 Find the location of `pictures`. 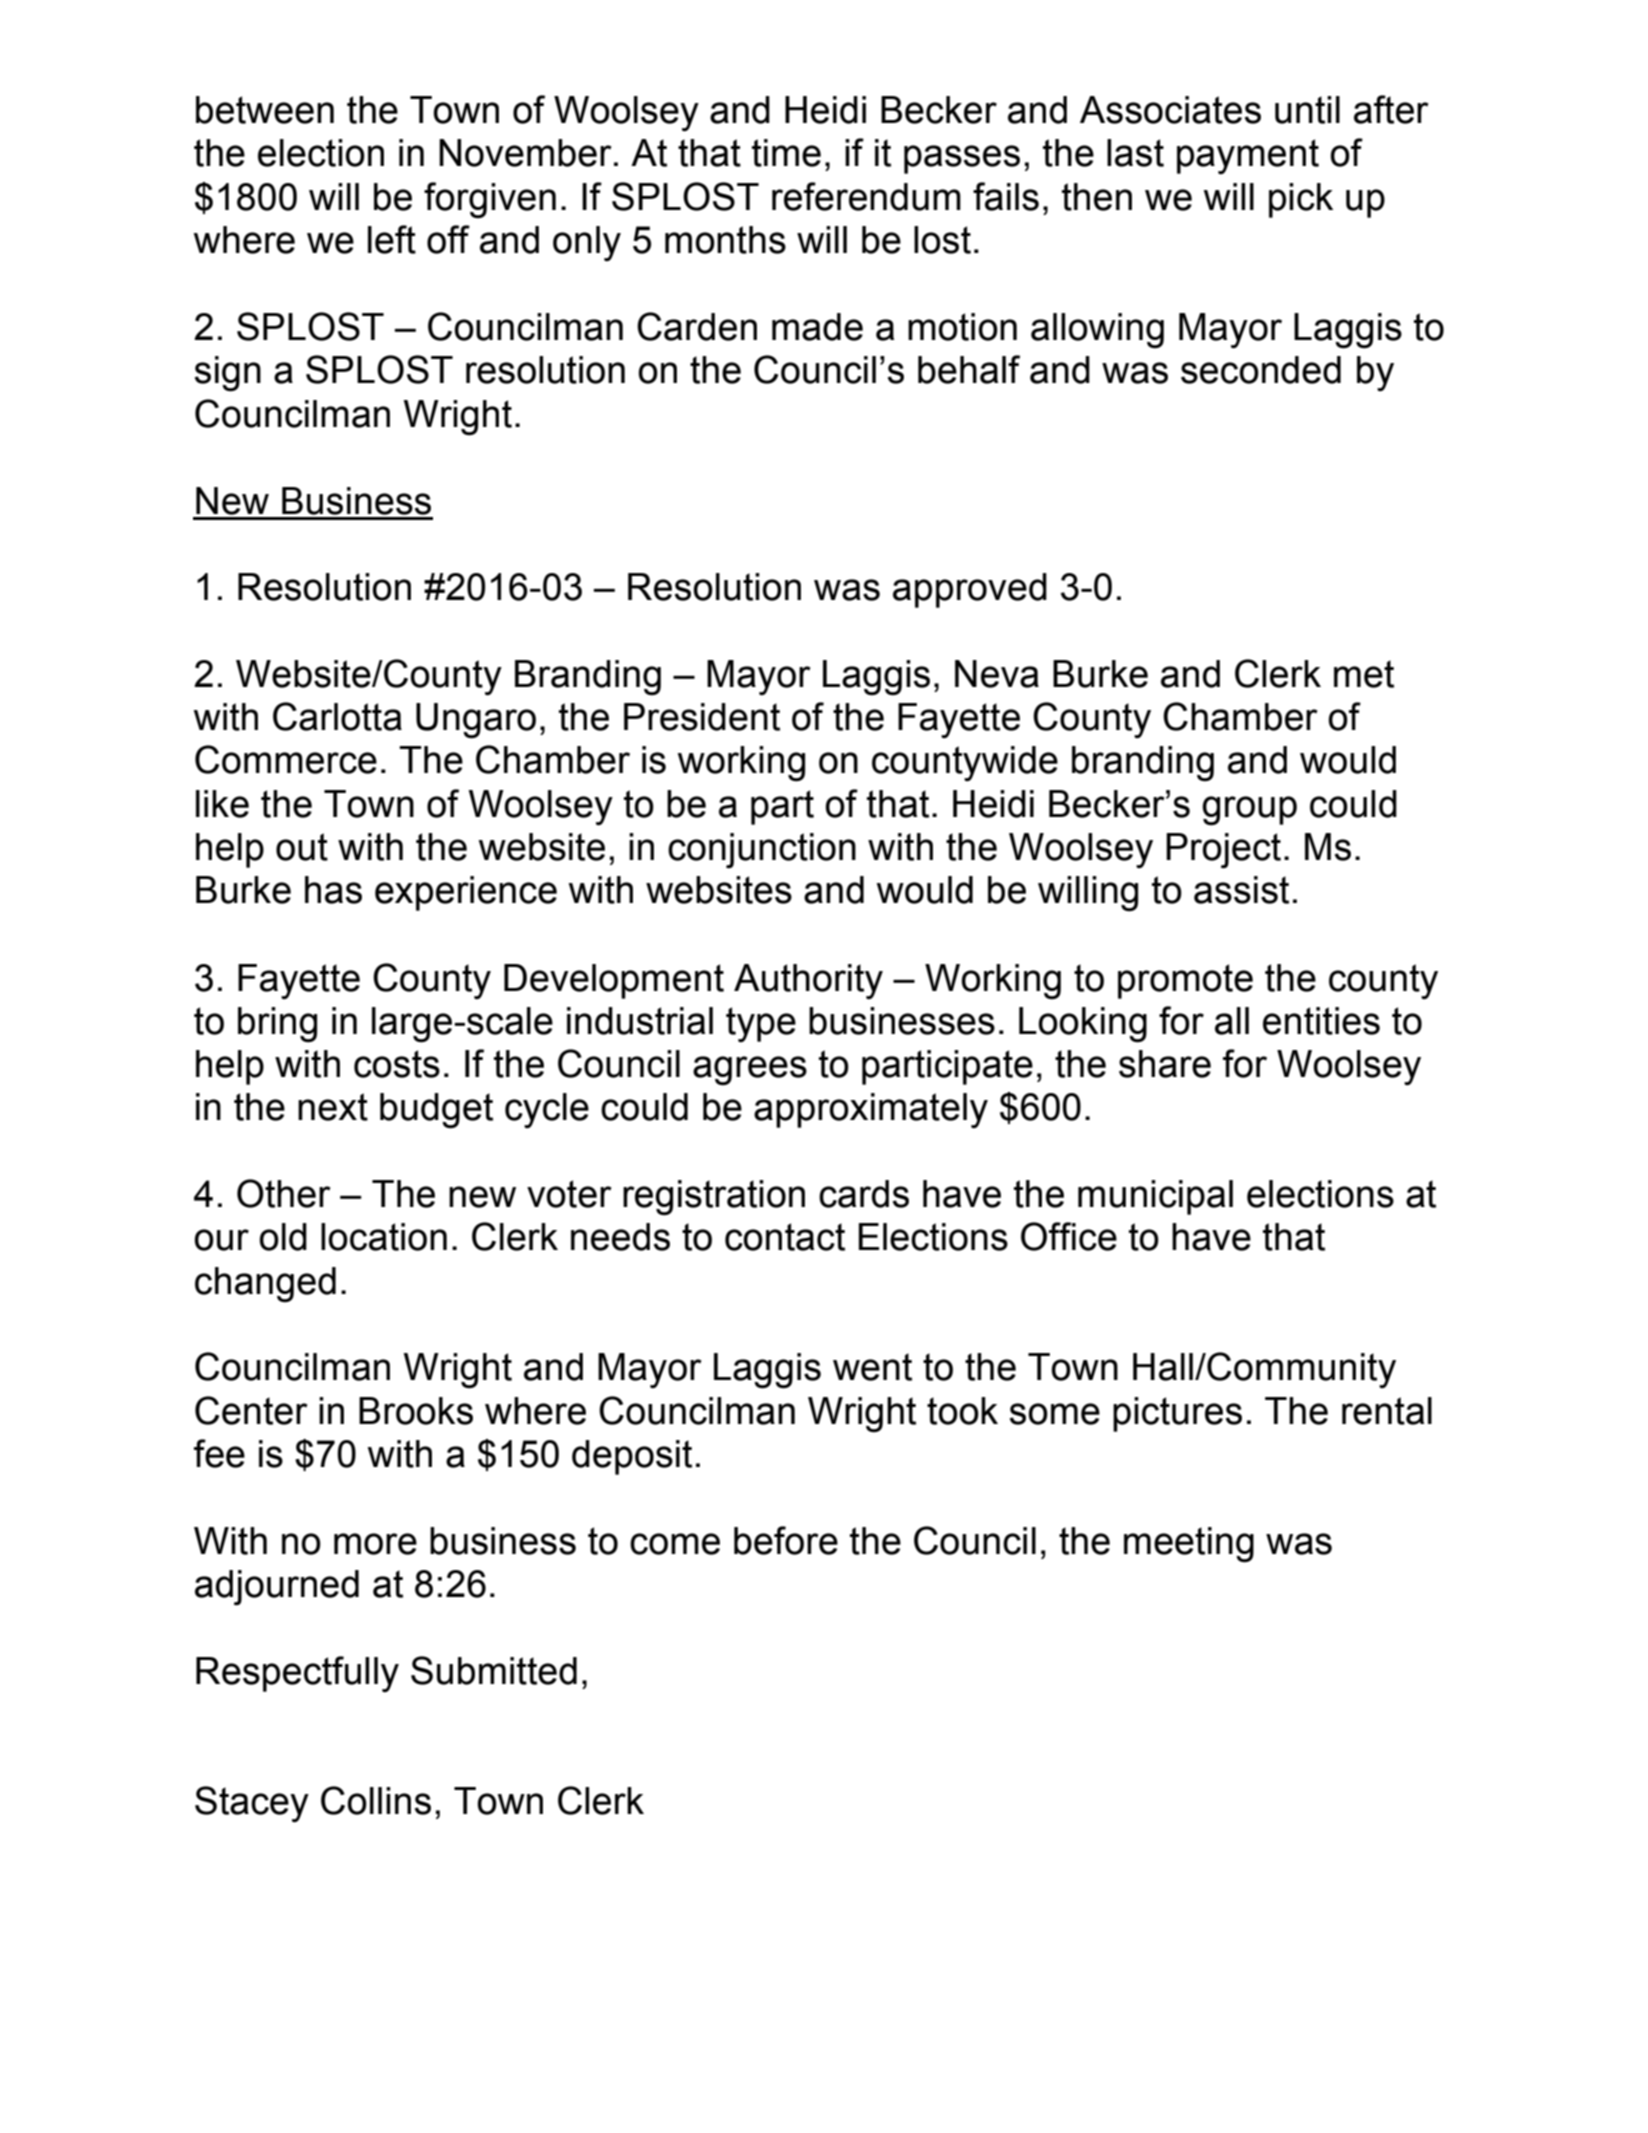

pictures is located at coordinates (1177, 1414).
